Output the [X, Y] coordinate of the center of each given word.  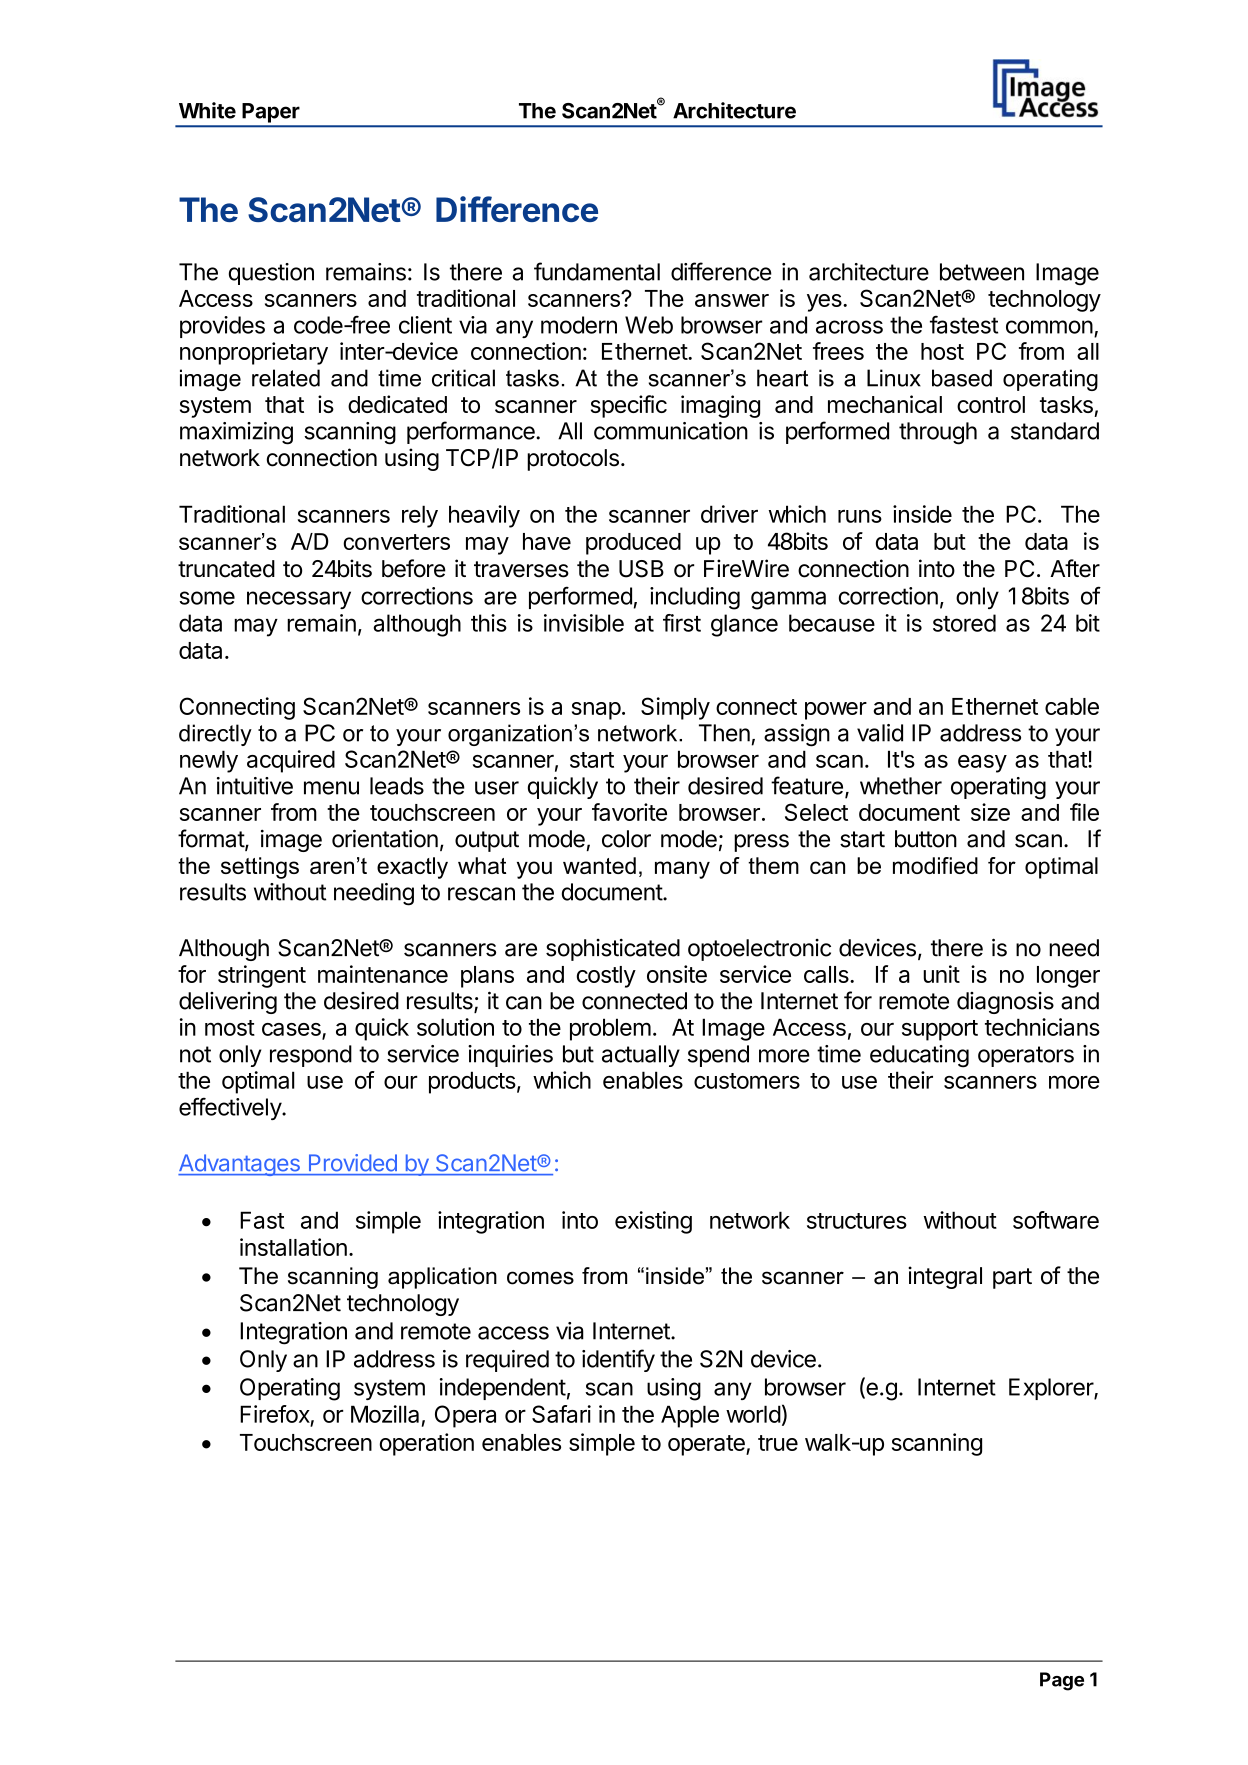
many [682, 870]
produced [633, 544]
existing [653, 1222]
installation [293, 1247]
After [1075, 568]
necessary [299, 600]
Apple [690, 1416]
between [982, 272]
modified [935, 865]
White [207, 110]
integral [945, 1277]
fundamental [597, 271]
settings [260, 868]
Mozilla [385, 1414]
